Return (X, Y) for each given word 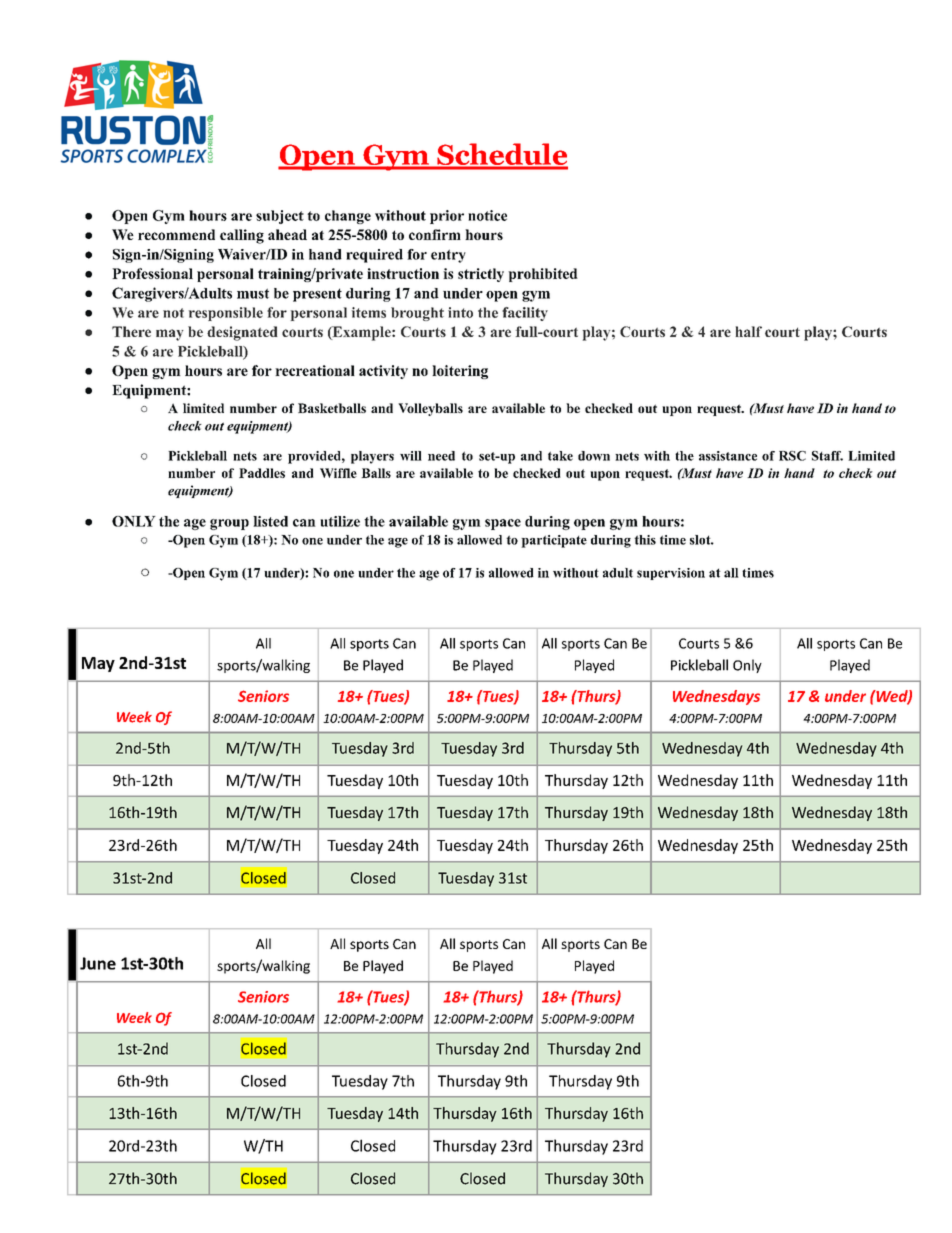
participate (554, 541)
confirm (435, 234)
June (98, 963)
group (229, 524)
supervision (671, 574)
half (748, 331)
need (441, 456)
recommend (176, 234)
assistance (728, 456)
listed (270, 521)
